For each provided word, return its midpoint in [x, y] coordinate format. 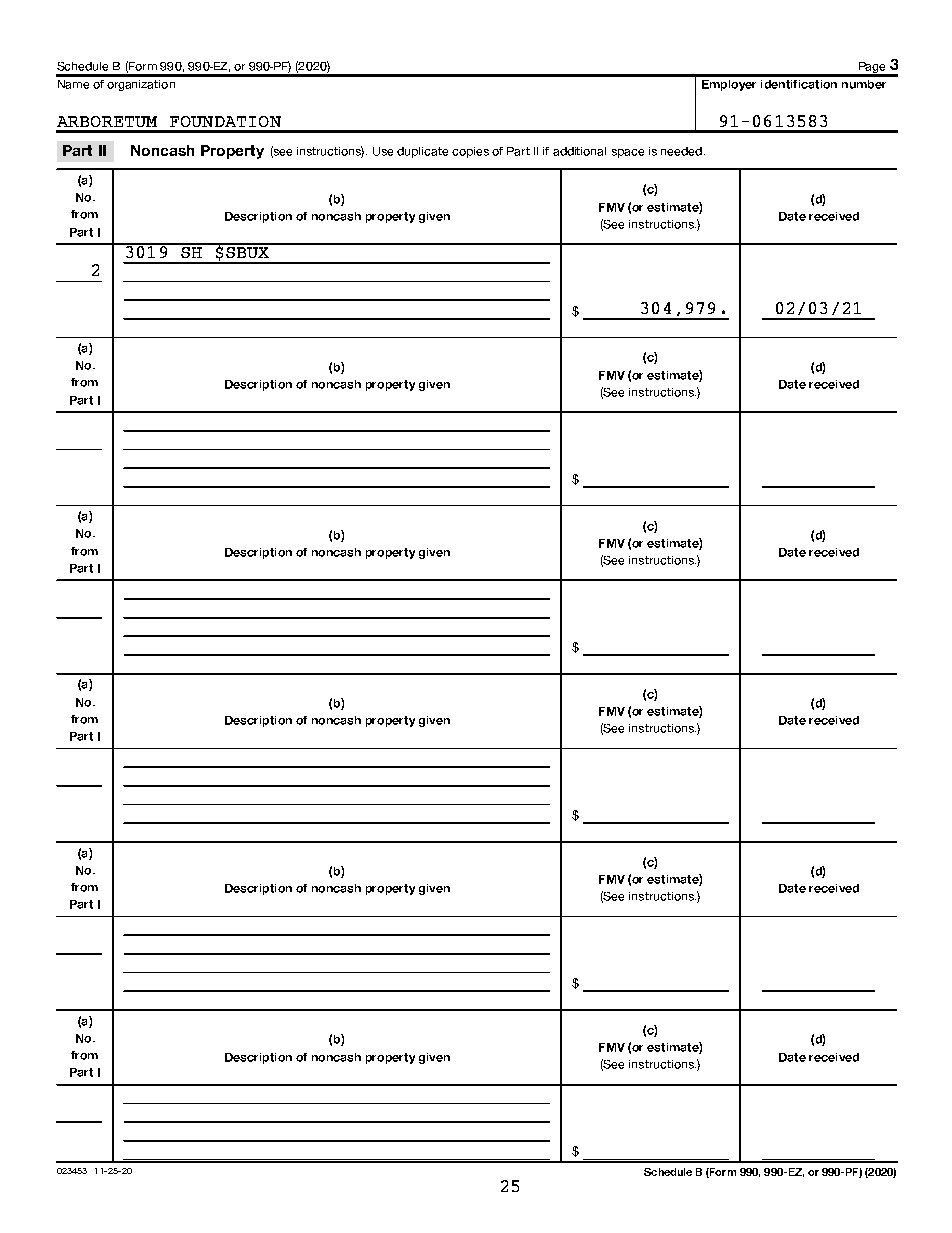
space [628, 153]
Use [383, 151]
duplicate [422, 152]
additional [579, 151]
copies [470, 152]
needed [681, 151]
